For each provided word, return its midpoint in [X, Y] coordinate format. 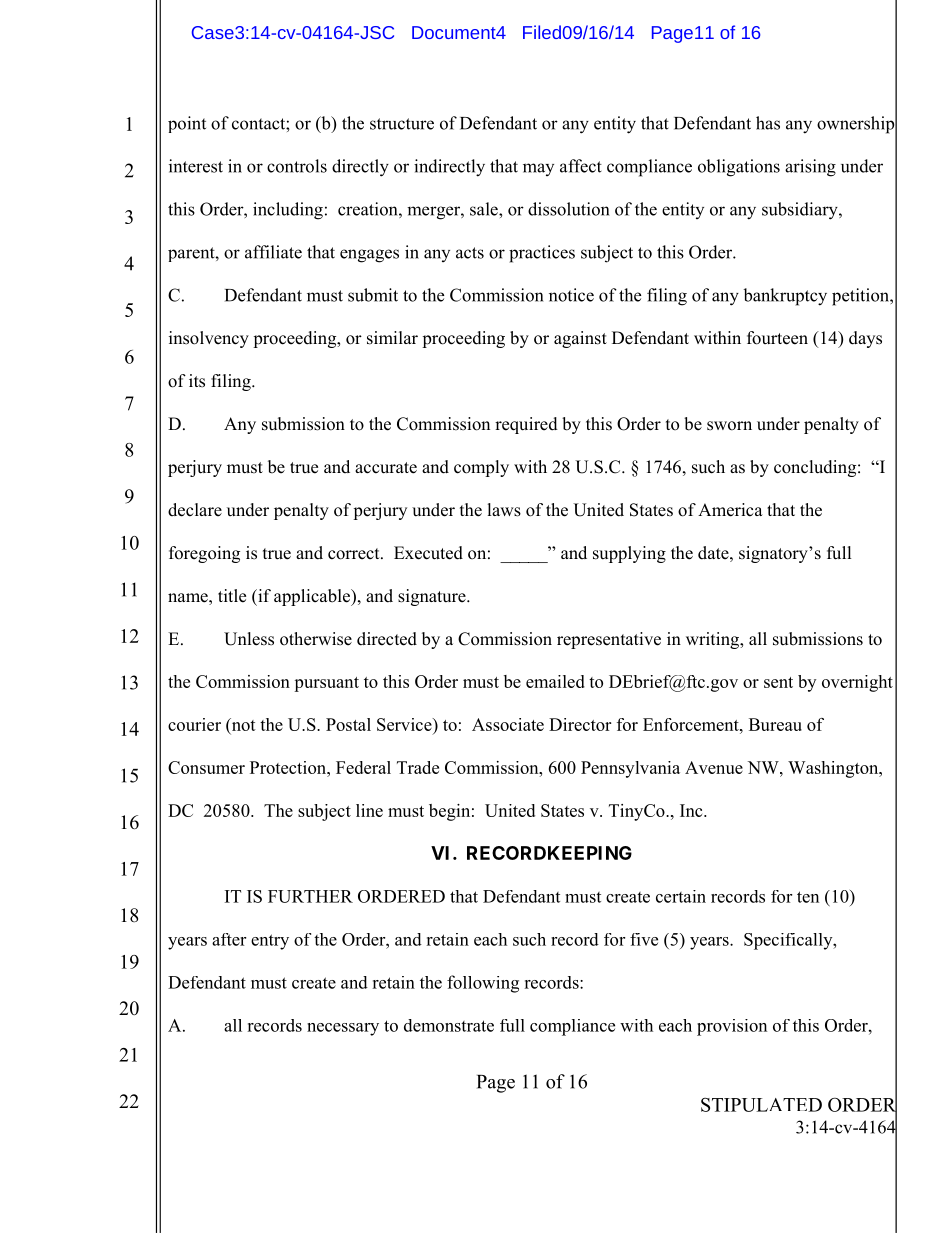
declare [195, 510]
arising [810, 168]
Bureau [775, 724]
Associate [508, 724]
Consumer [206, 767]
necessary [343, 1029]
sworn [729, 426]
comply [481, 468]
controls [297, 166]
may [538, 169]
